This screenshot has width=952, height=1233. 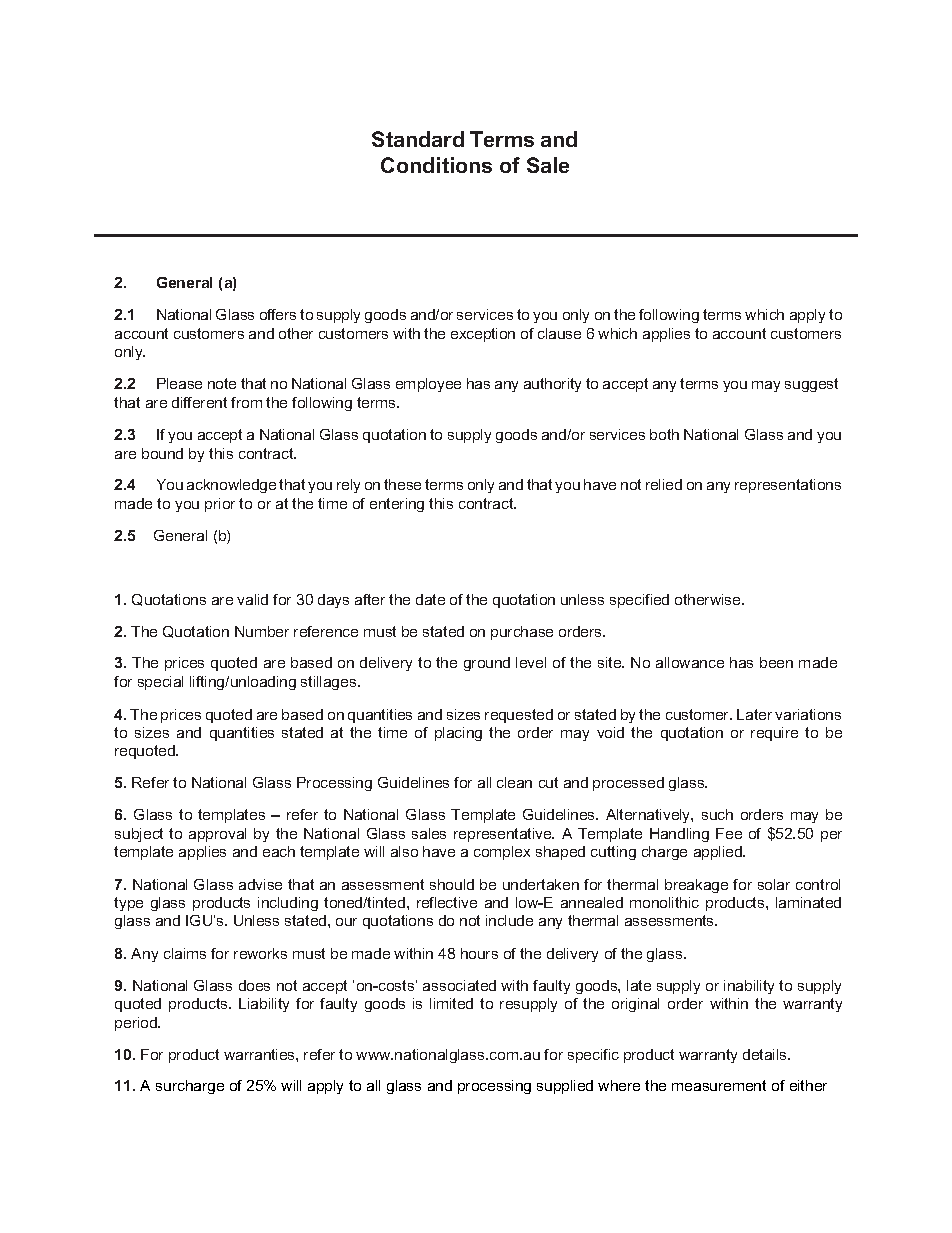 What do you see at coordinates (260, 1054) in the screenshot?
I see `warranties` at bounding box center [260, 1054].
